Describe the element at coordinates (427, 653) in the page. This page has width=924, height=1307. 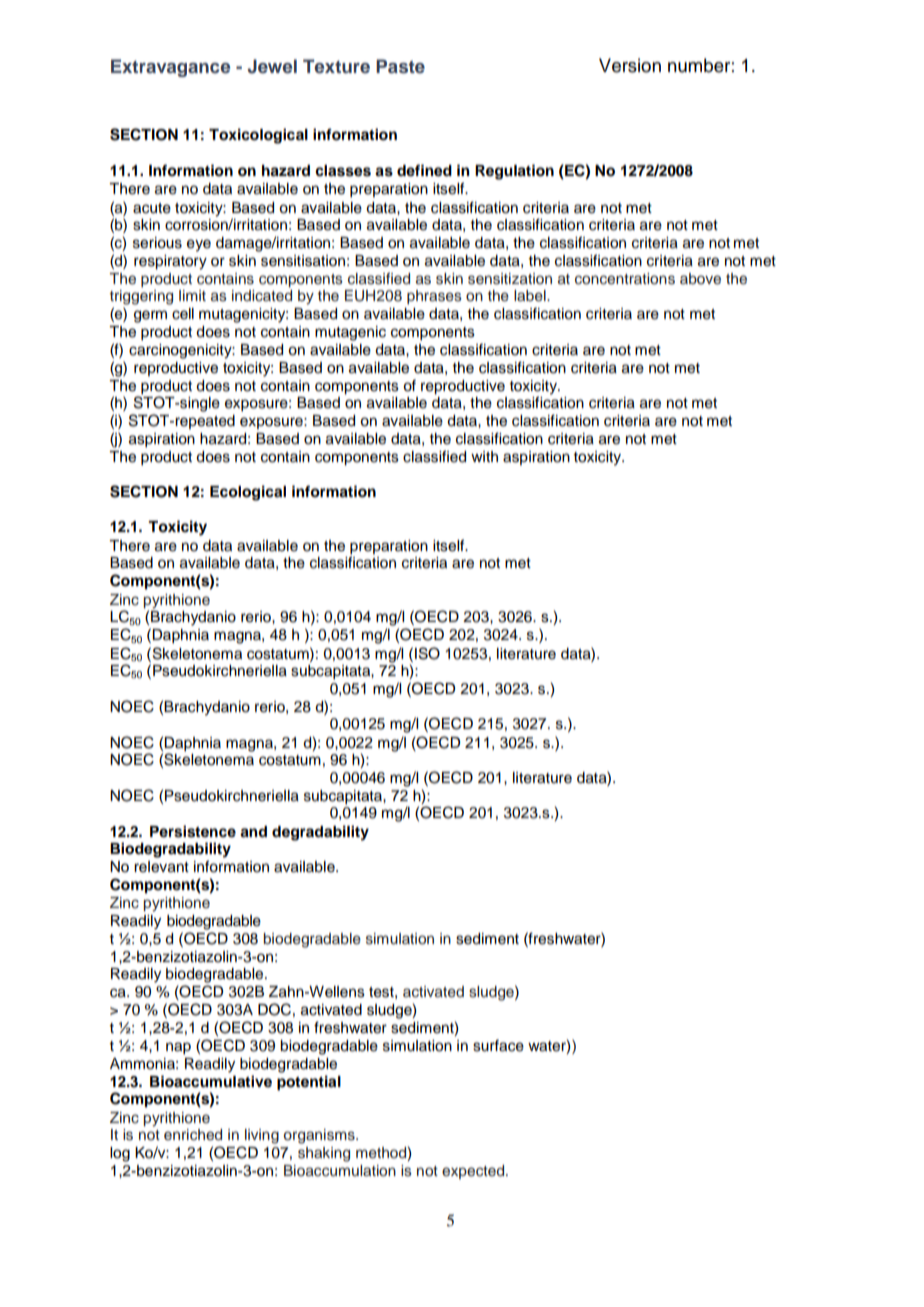
I see `ISO` at that location.
